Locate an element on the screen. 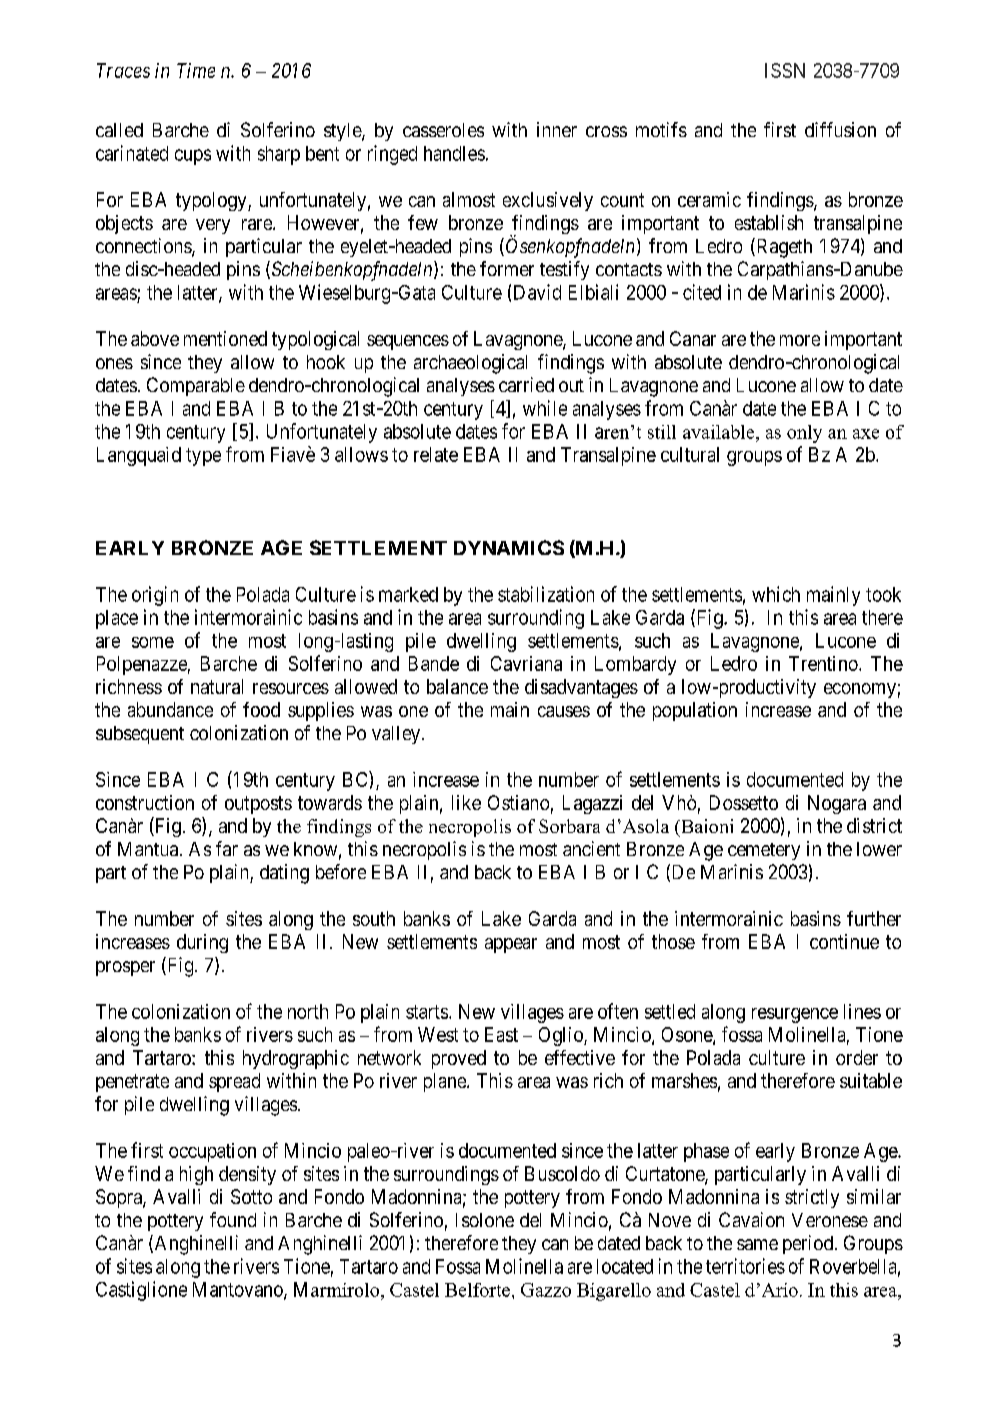 This screenshot has height=1411, width=997. ISSN is located at coordinates (785, 70).
